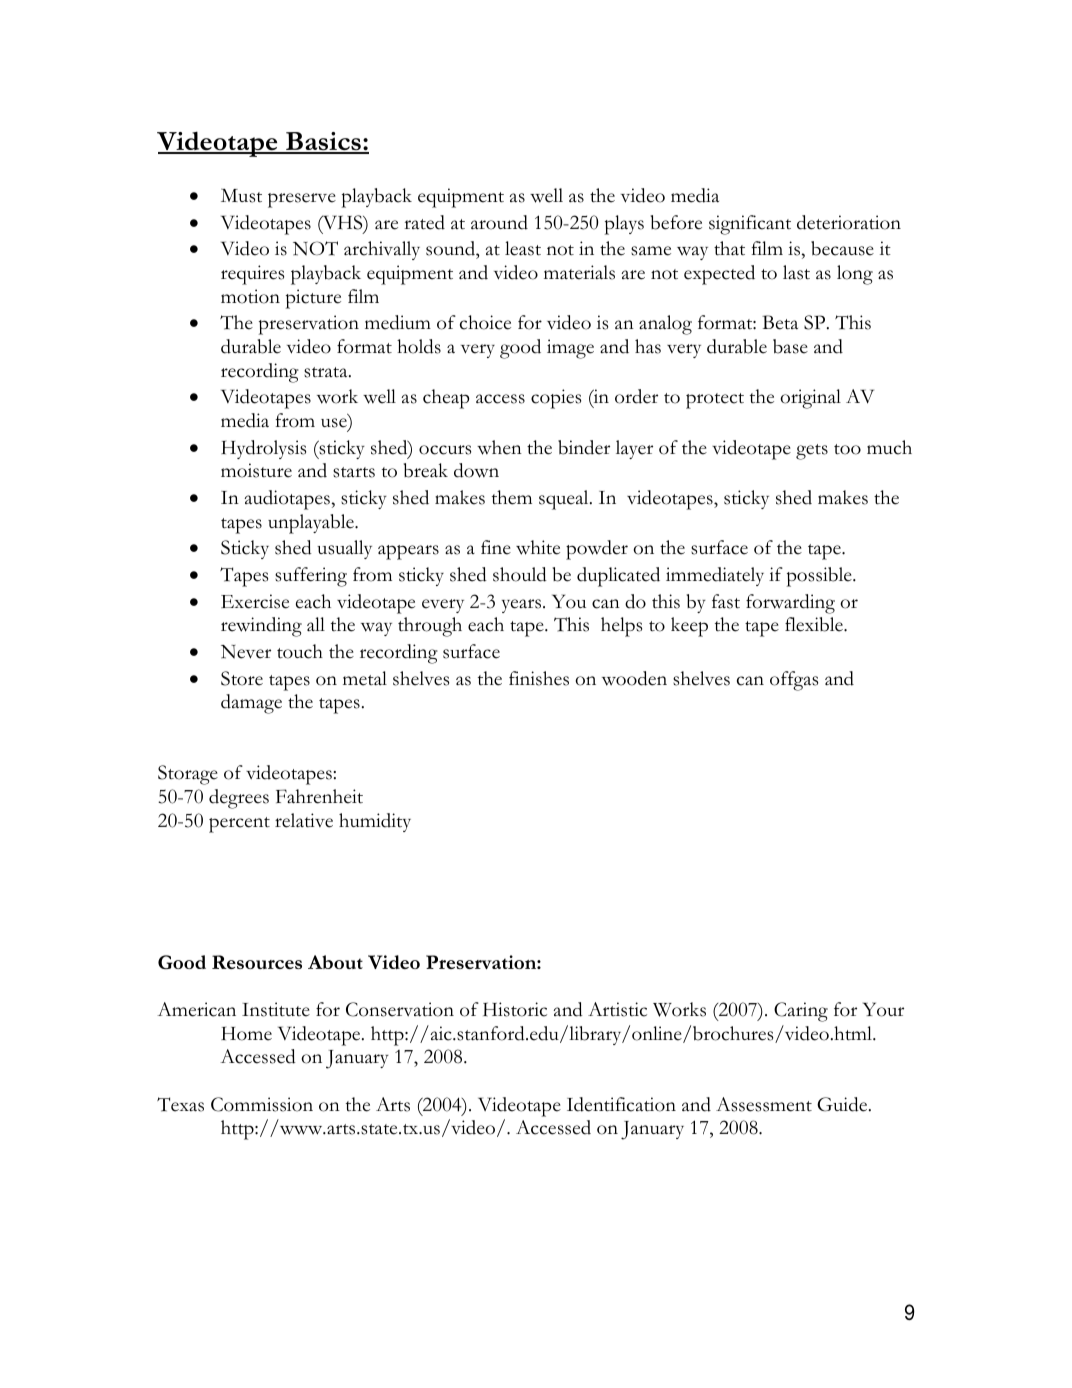  I want to click on Must, so click(241, 195).
